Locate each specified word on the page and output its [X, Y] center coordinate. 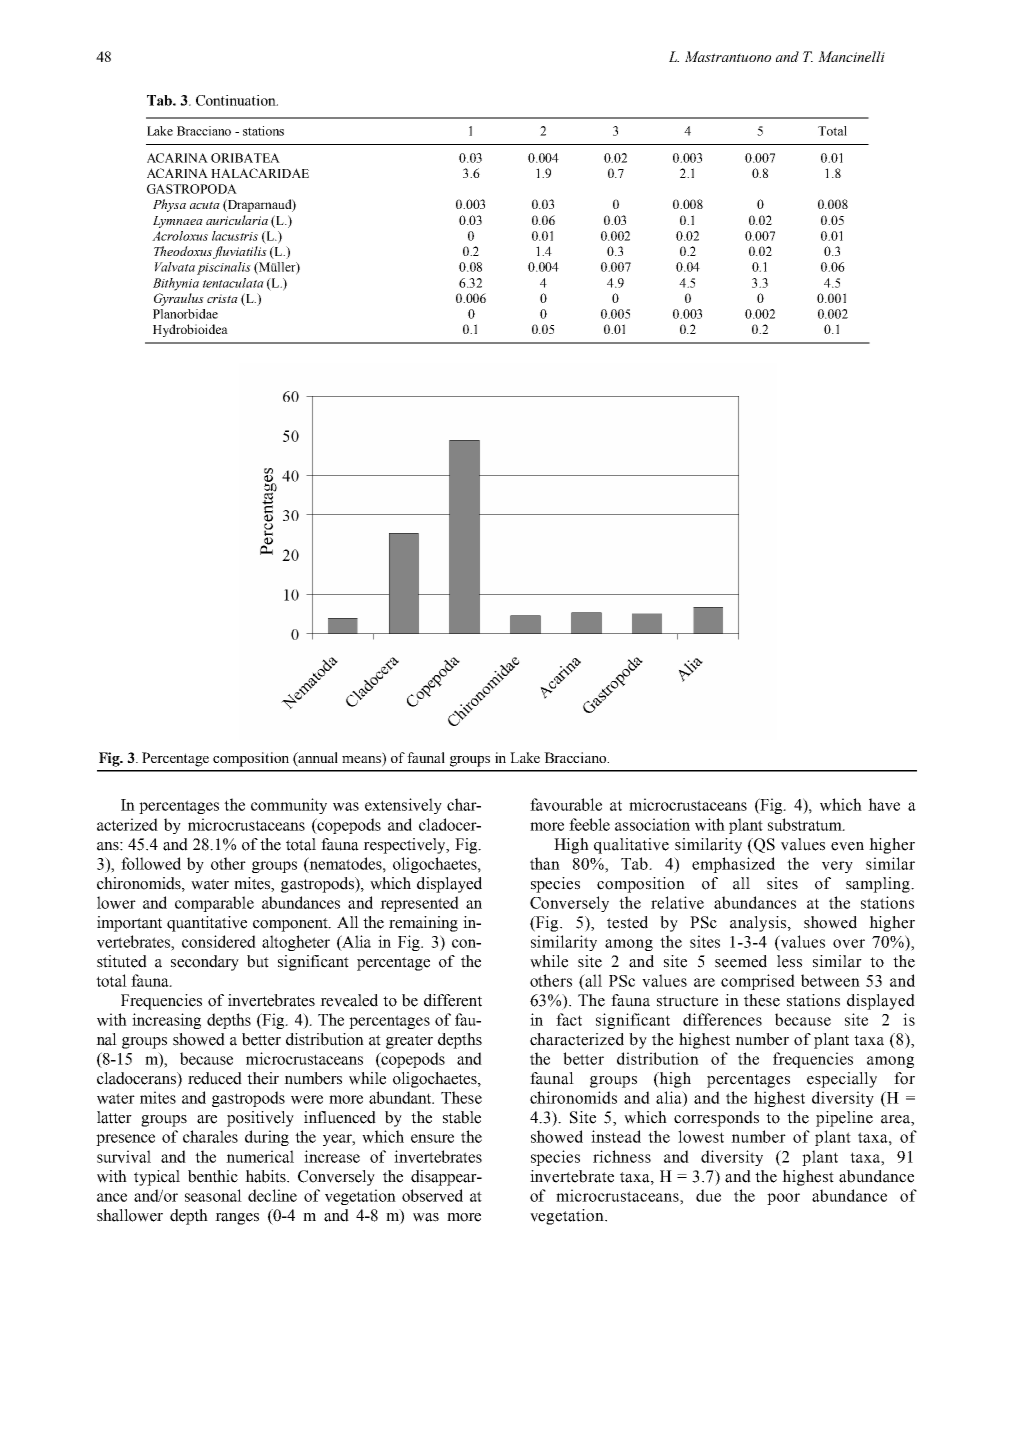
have [884, 804]
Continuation [237, 100]
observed [432, 1195]
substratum [806, 824]
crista [222, 298]
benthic [213, 1176]
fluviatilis [240, 252]
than [545, 863]
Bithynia [176, 284]
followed [151, 863]
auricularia [237, 220]
